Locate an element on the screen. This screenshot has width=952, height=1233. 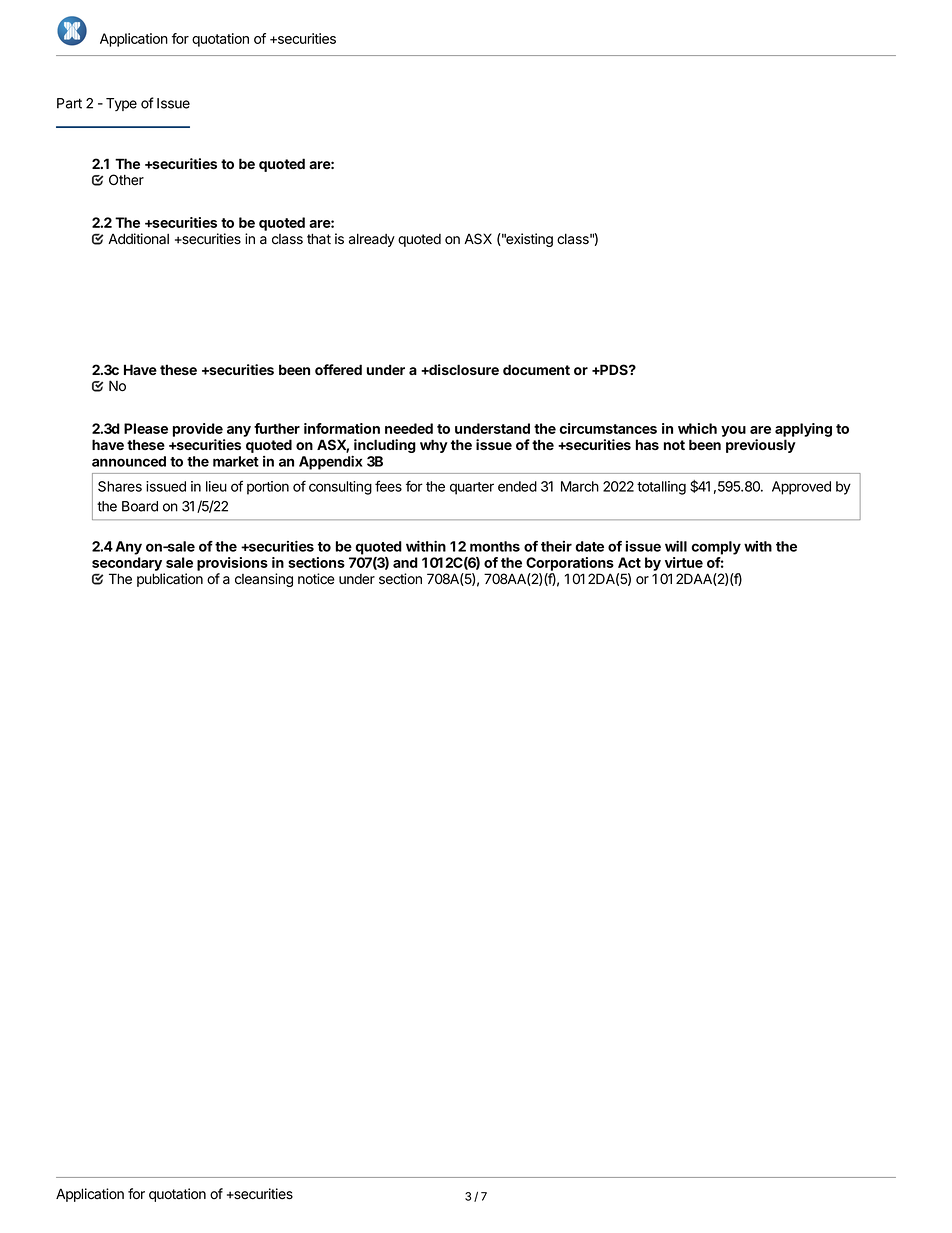
document is located at coordinates (536, 369).
